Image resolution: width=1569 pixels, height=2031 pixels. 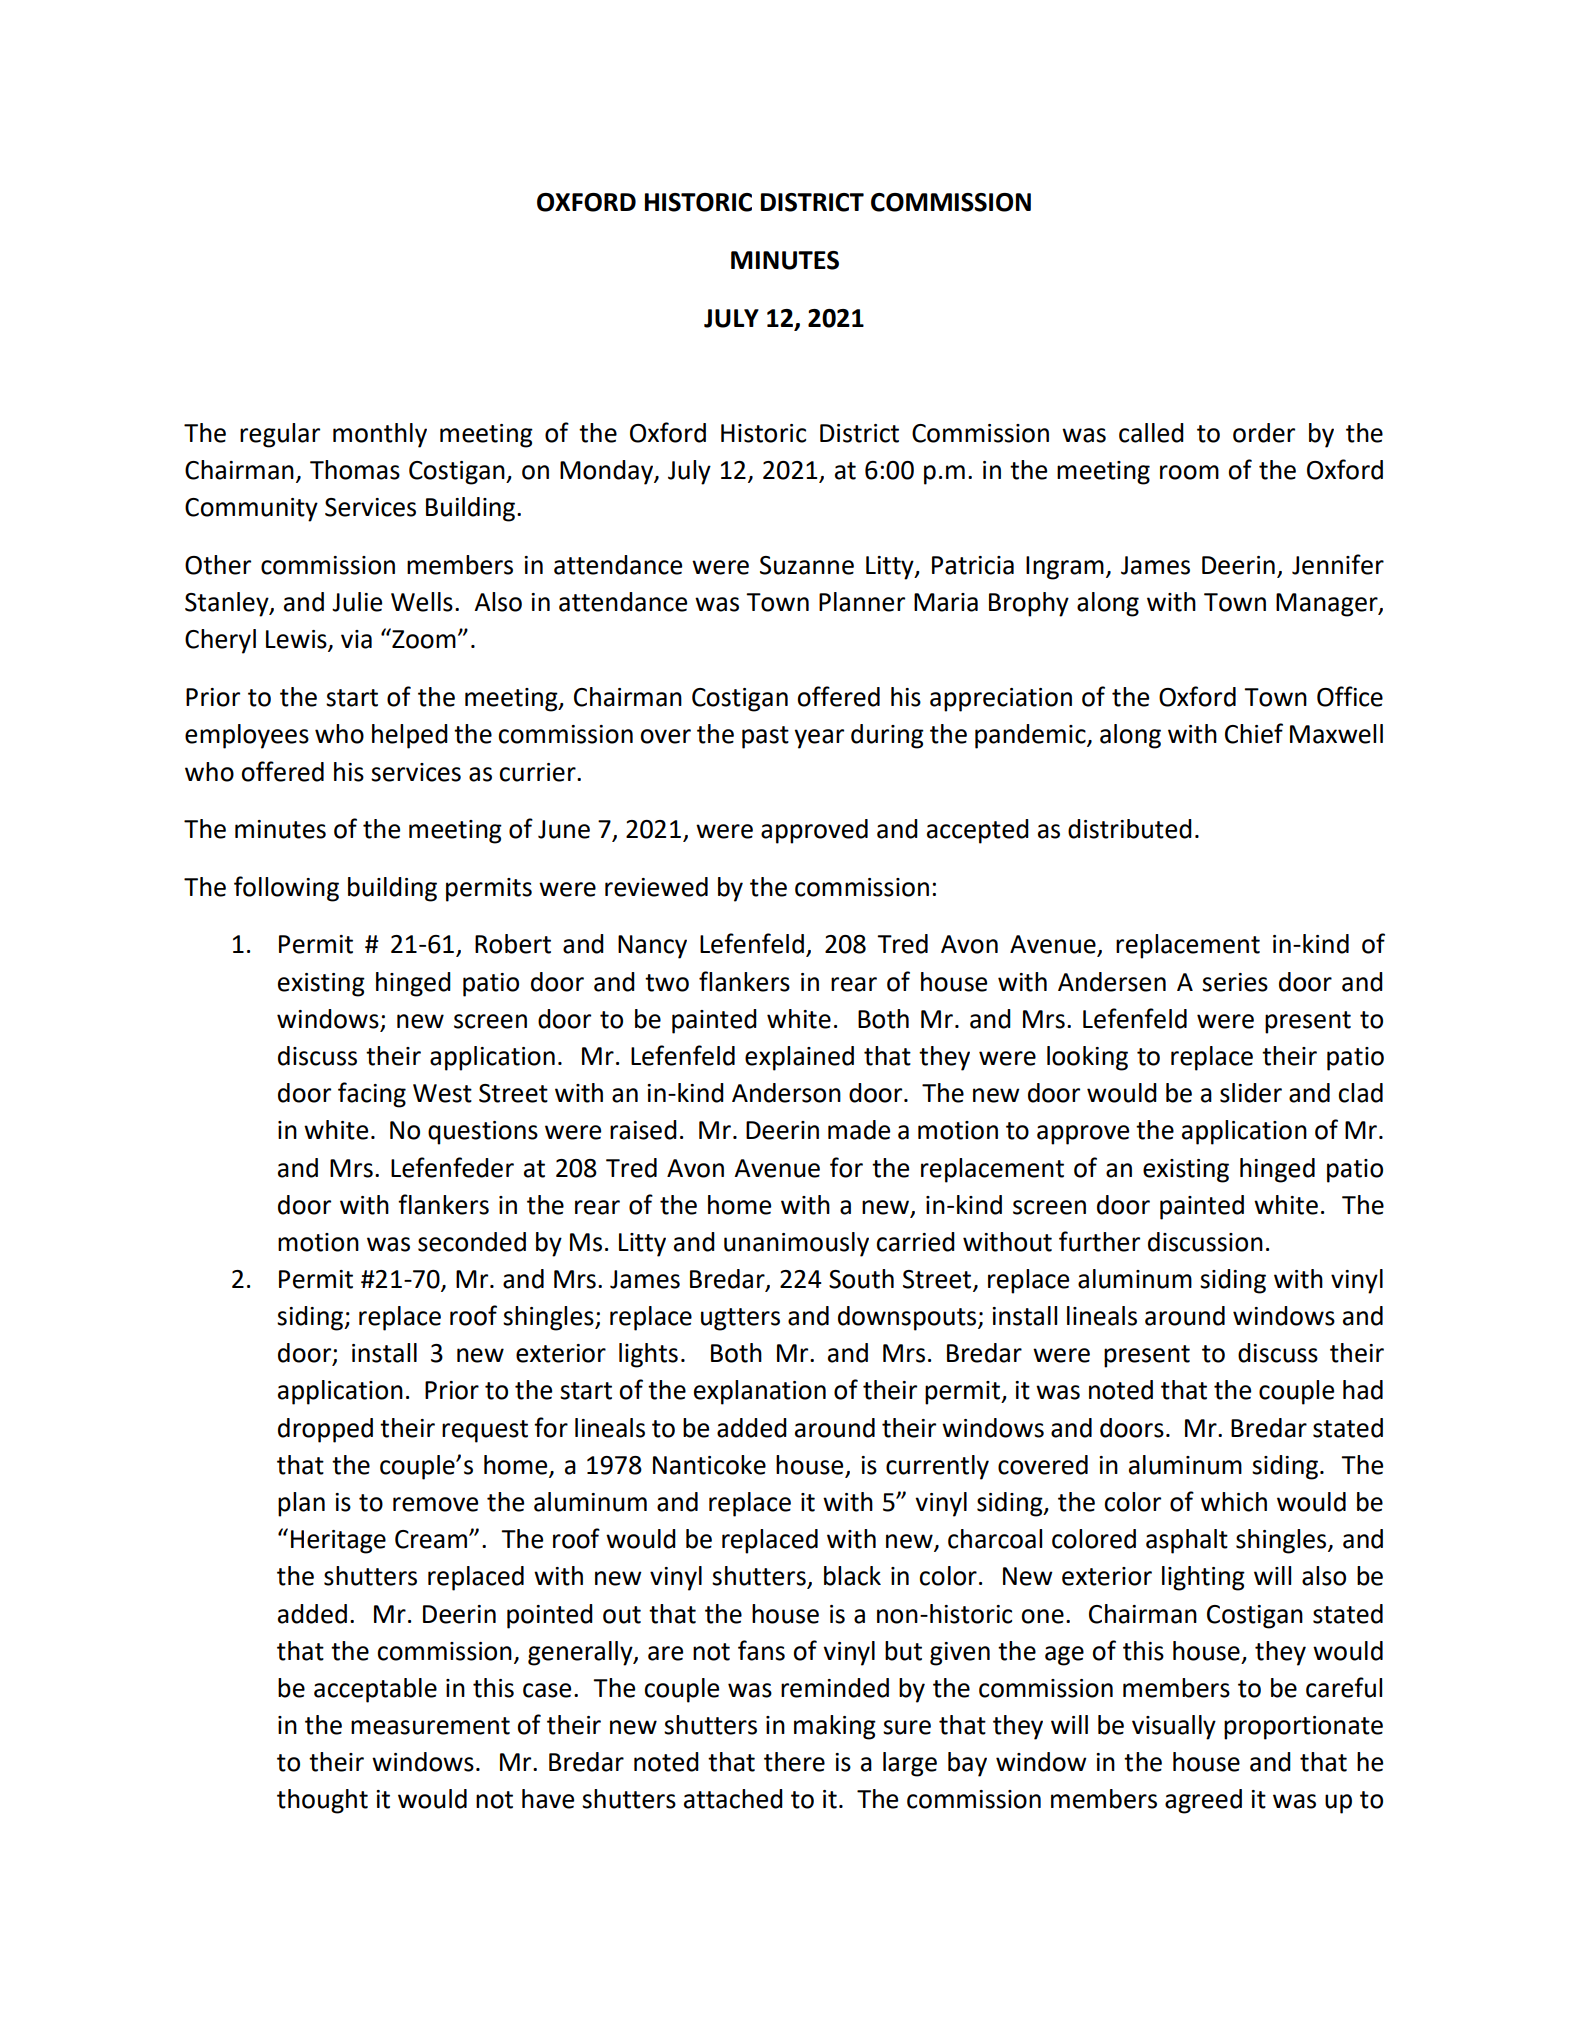 What do you see at coordinates (325, 1430) in the screenshot?
I see `dropped` at bounding box center [325, 1430].
